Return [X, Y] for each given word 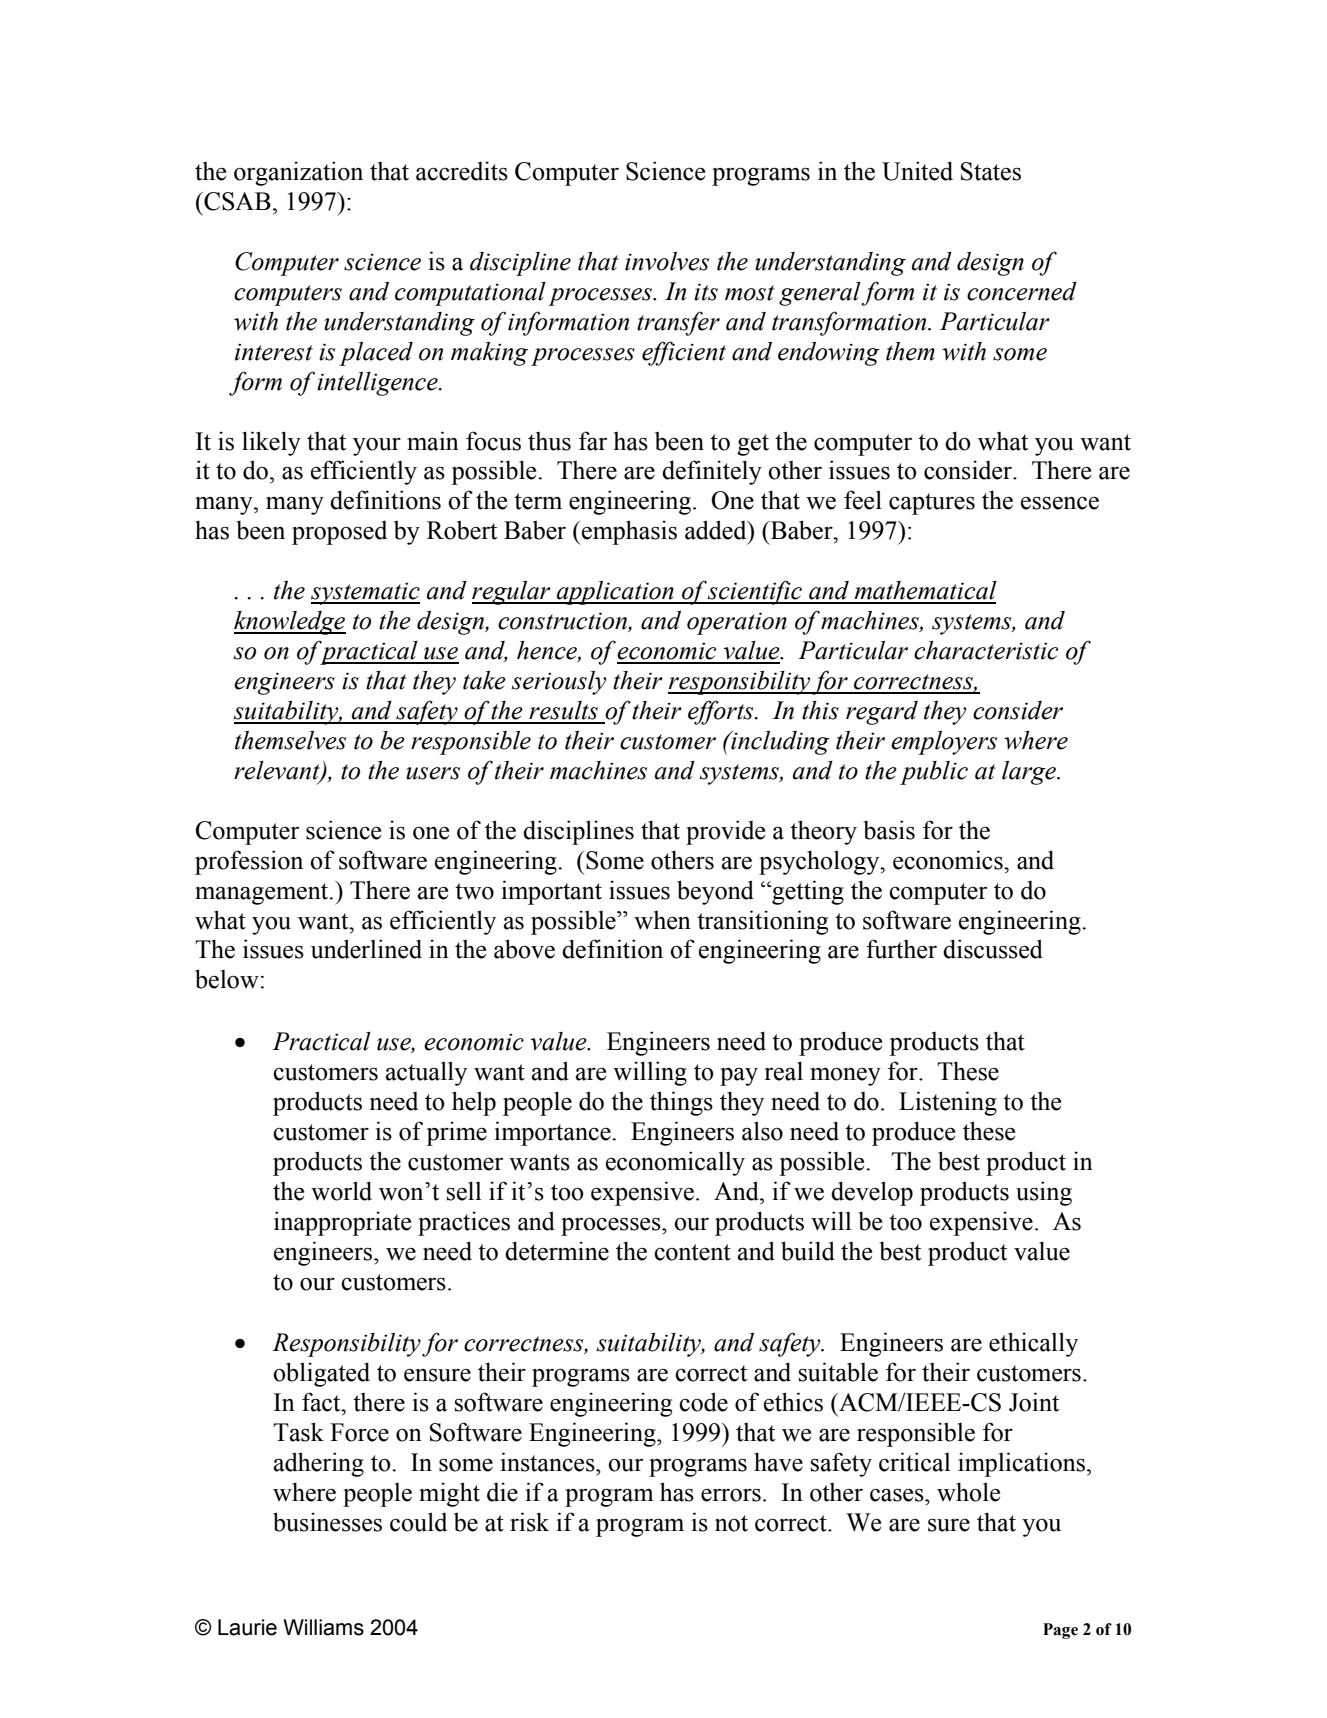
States [991, 171]
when [662, 920]
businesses [327, 1522]
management [262, 894]
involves [667, 261]
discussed [993, 949]
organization [298, 173]
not [731, 1523]
